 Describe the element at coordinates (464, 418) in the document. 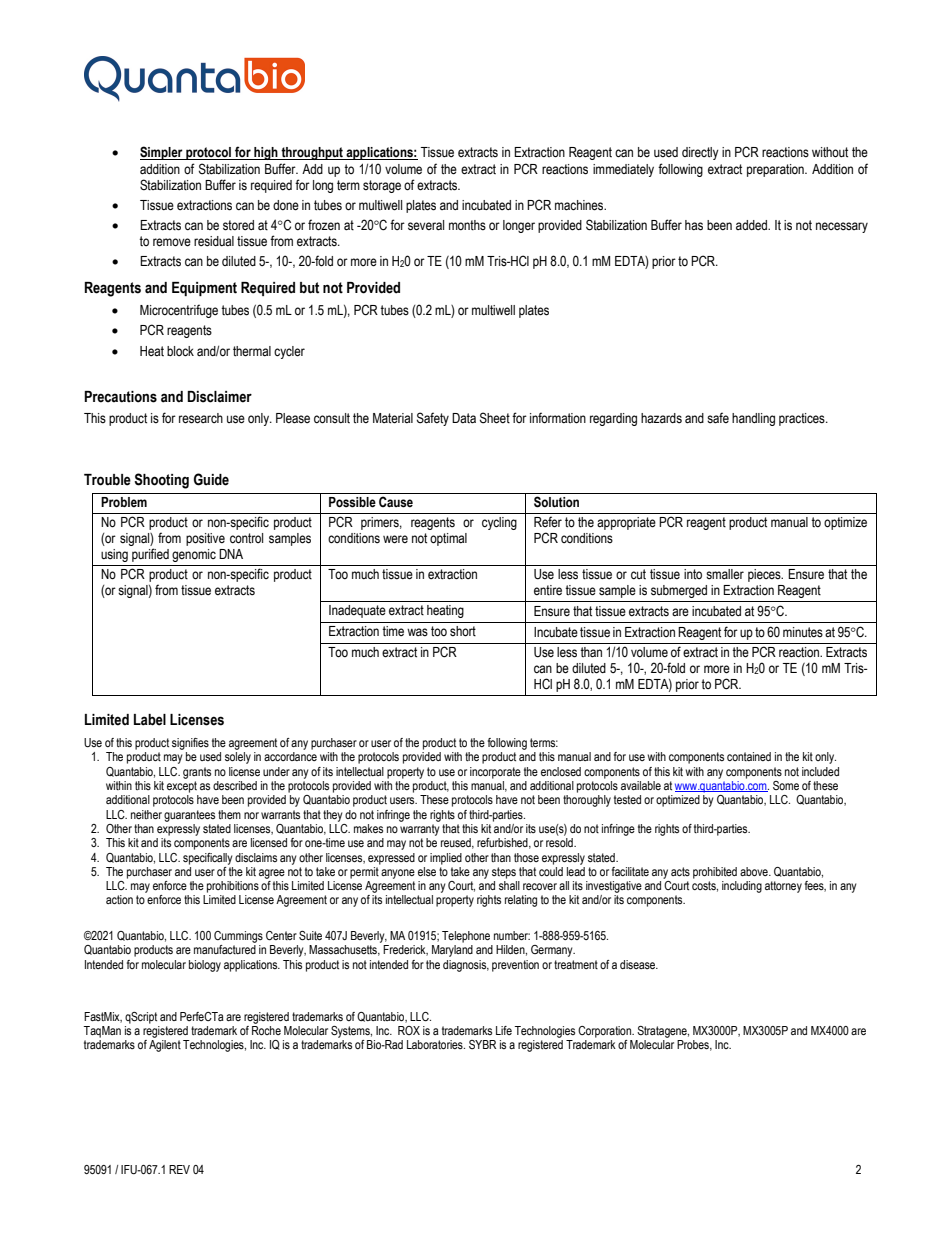

I see `Data` at that location.
